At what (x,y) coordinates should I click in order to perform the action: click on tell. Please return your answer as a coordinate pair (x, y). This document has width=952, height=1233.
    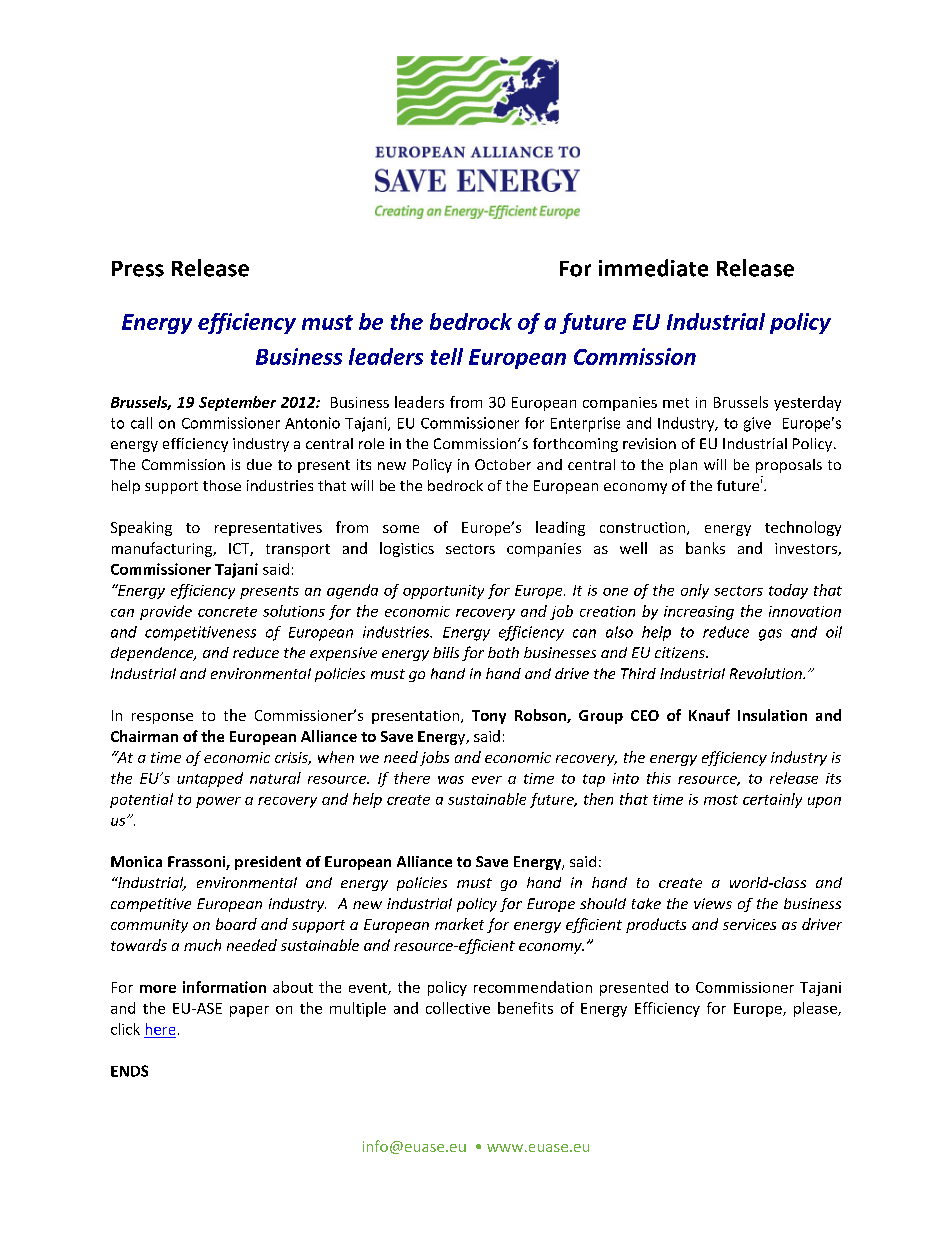
    Looking at the image, I should click on (447, 356).
